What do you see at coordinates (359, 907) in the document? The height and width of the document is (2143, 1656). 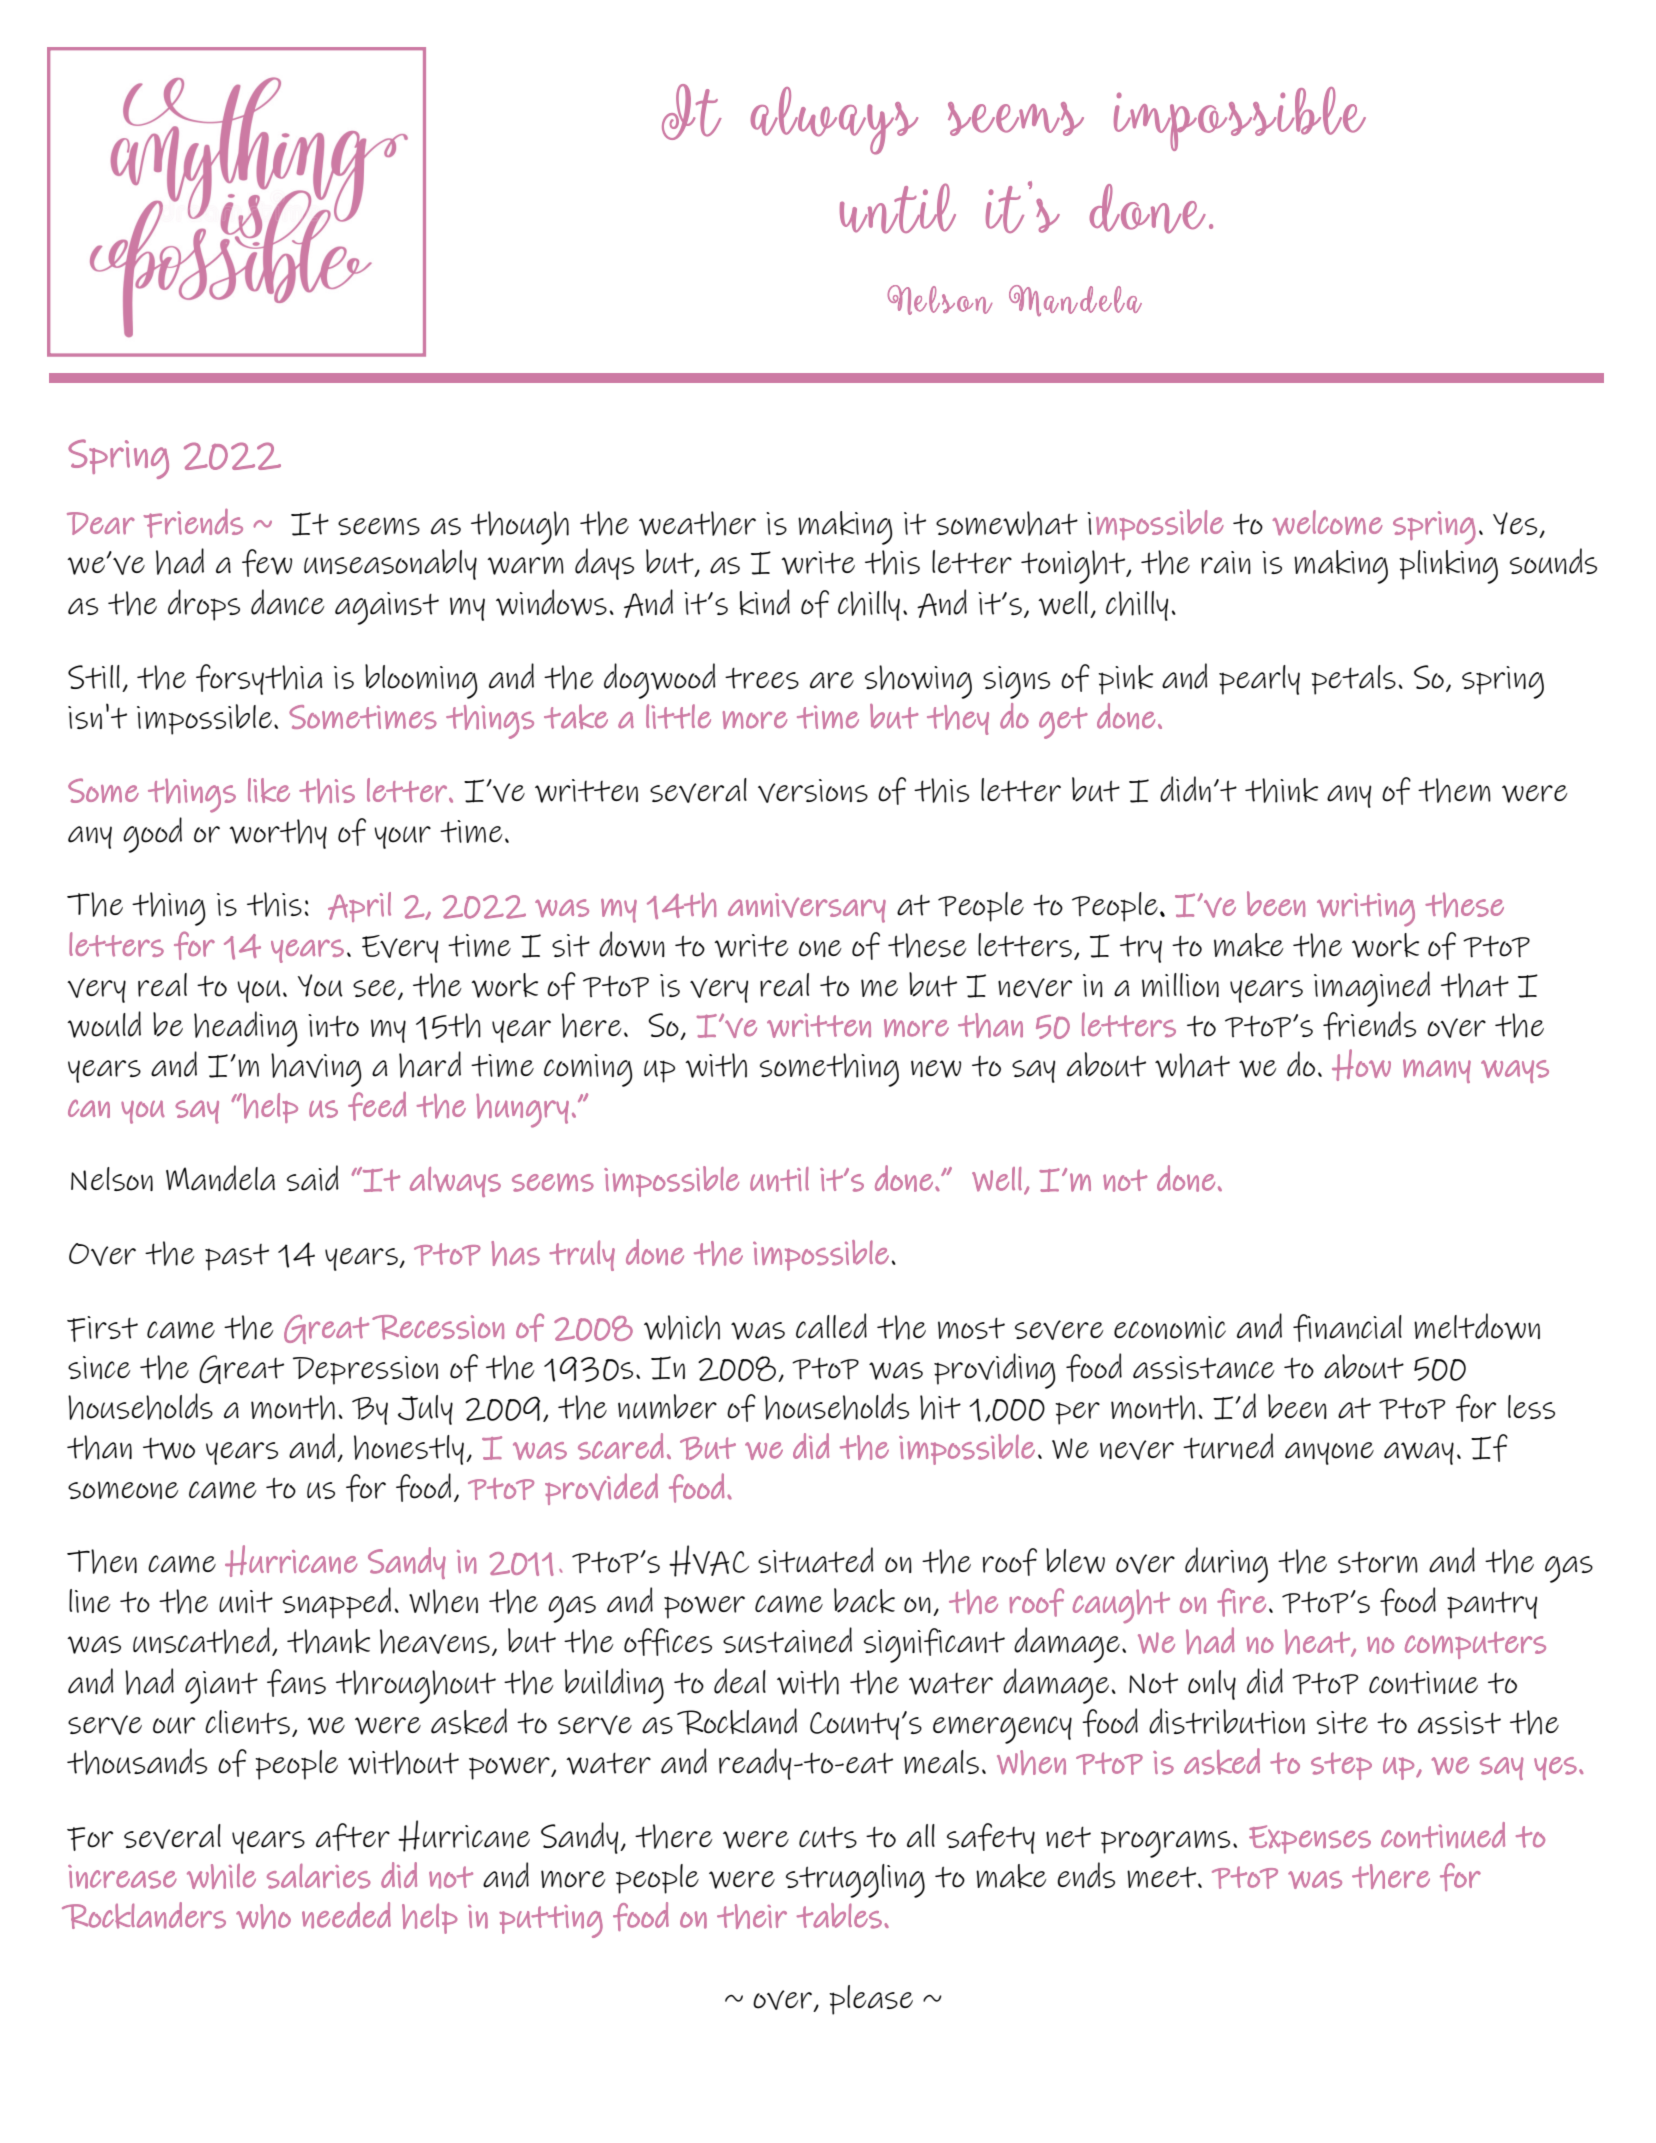 I see `April` at bounding box center [359, 907].
